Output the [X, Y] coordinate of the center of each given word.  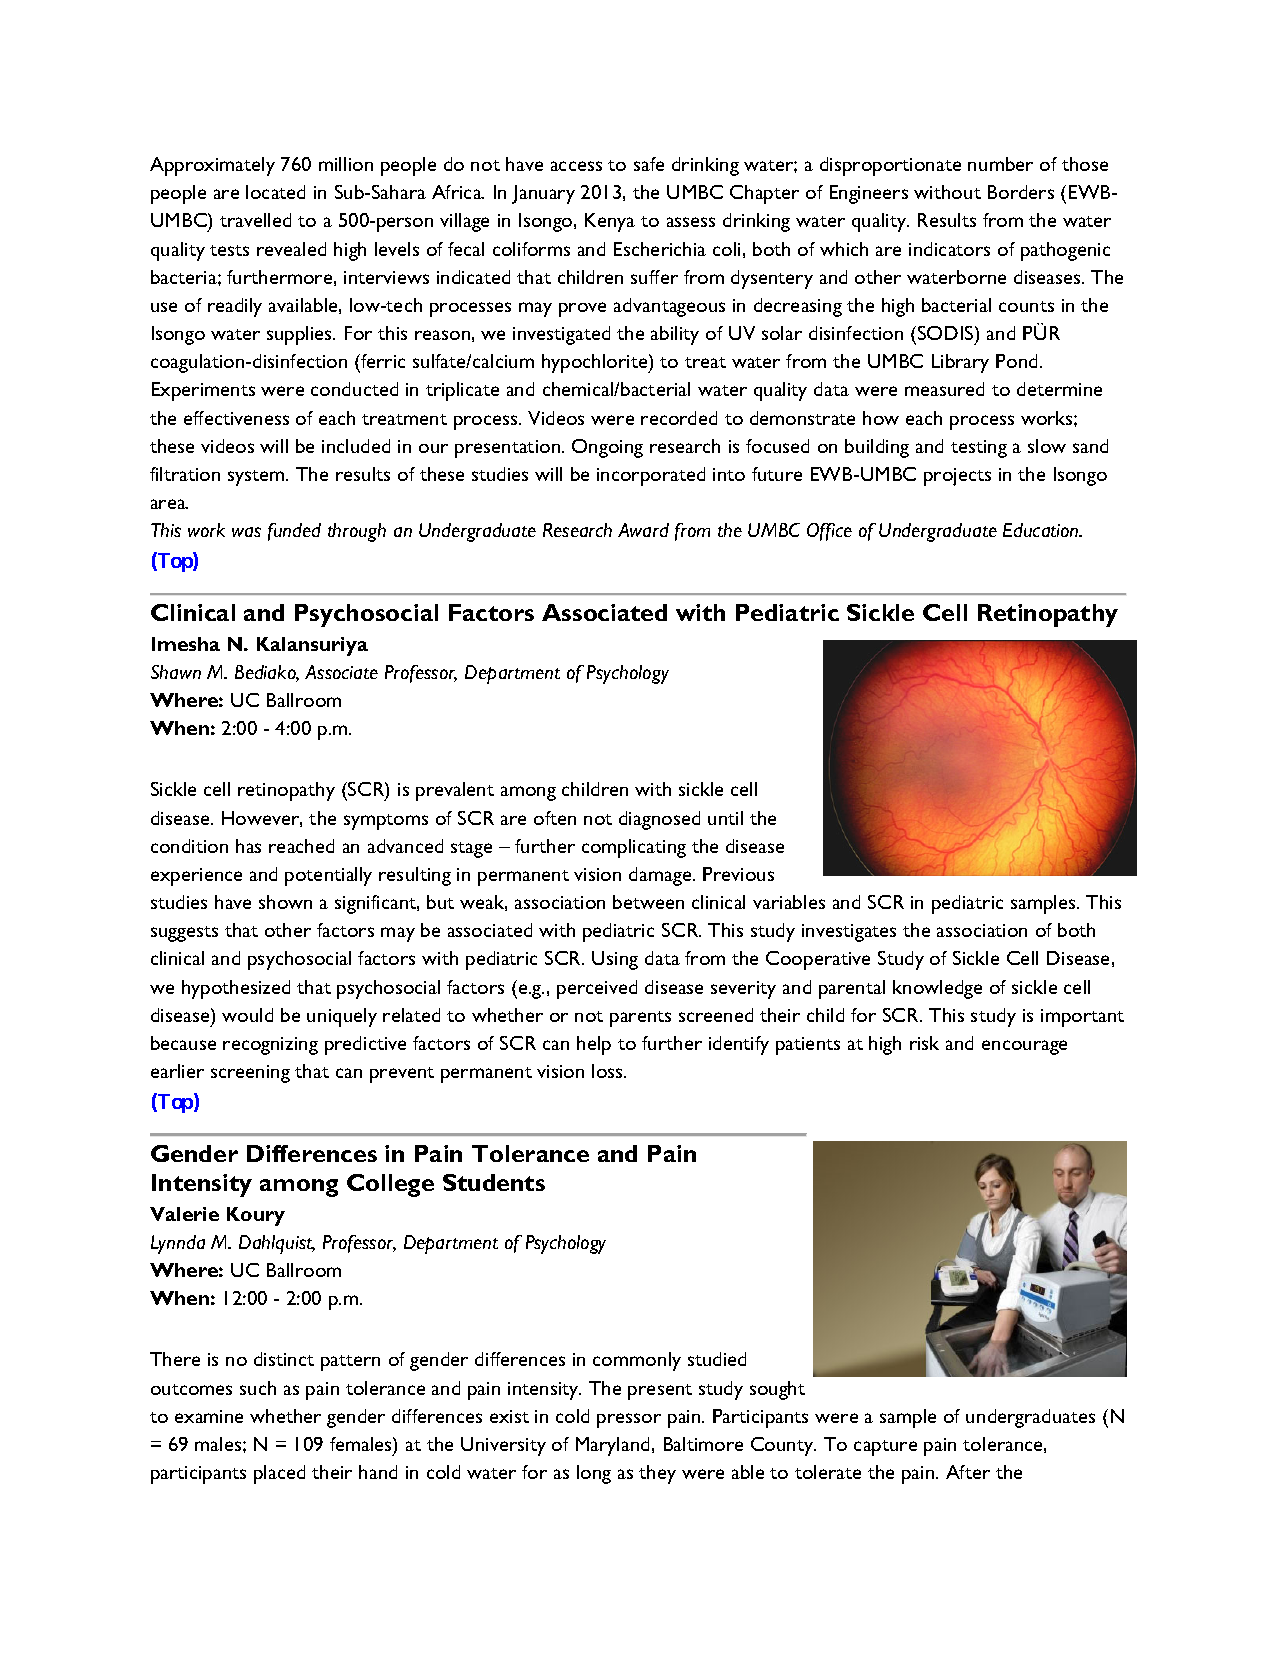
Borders [1021, 192]
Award [643, 530]
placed [279, 1474]
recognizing [270, 1046]
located [275, 192]
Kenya [610, 222]
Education [1042, 530]
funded [294, 532]
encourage [1024, 1047]
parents [640, 1019]
